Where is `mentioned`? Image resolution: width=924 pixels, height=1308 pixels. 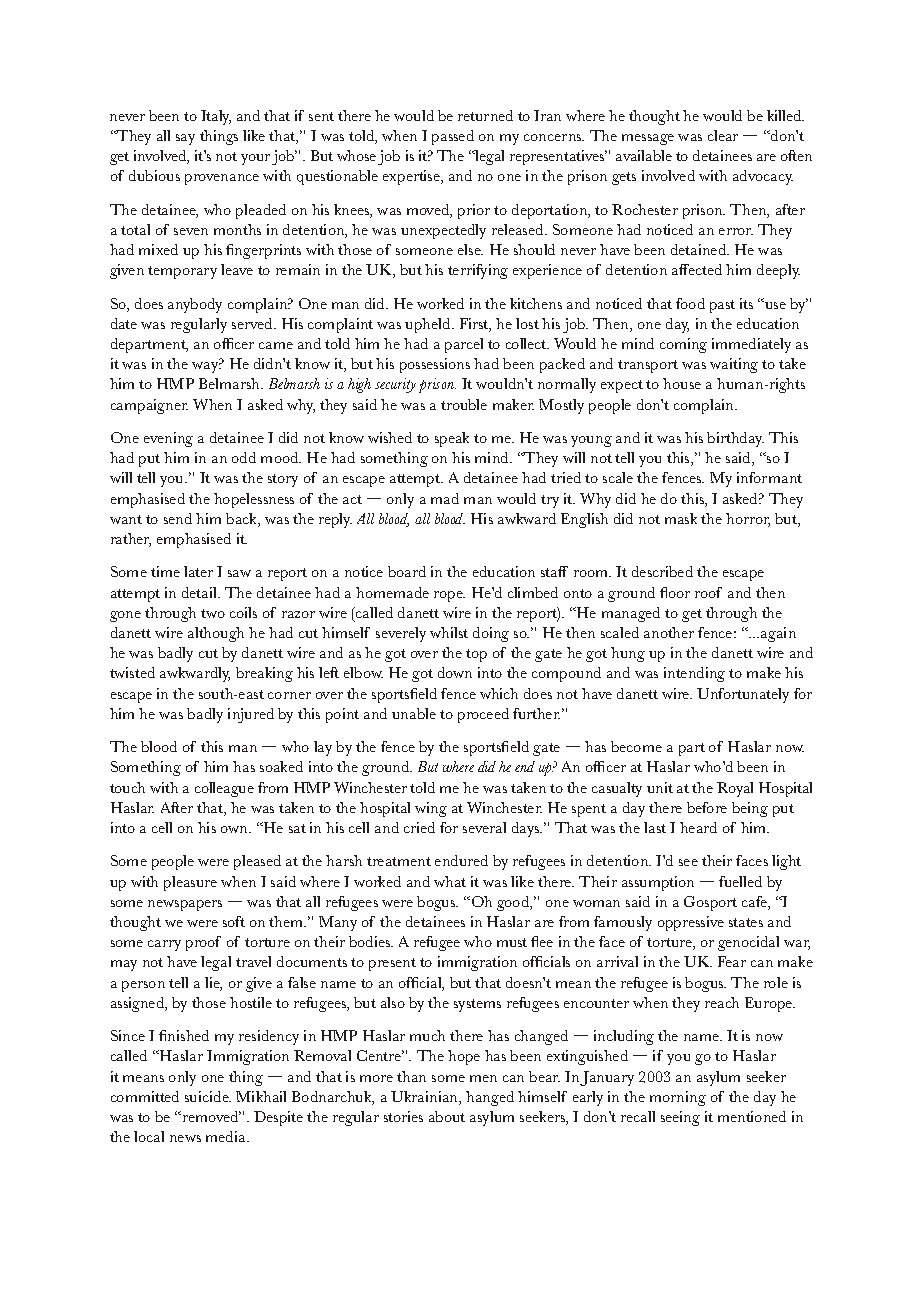
mentioned is located at coordinates (752, 1116).
